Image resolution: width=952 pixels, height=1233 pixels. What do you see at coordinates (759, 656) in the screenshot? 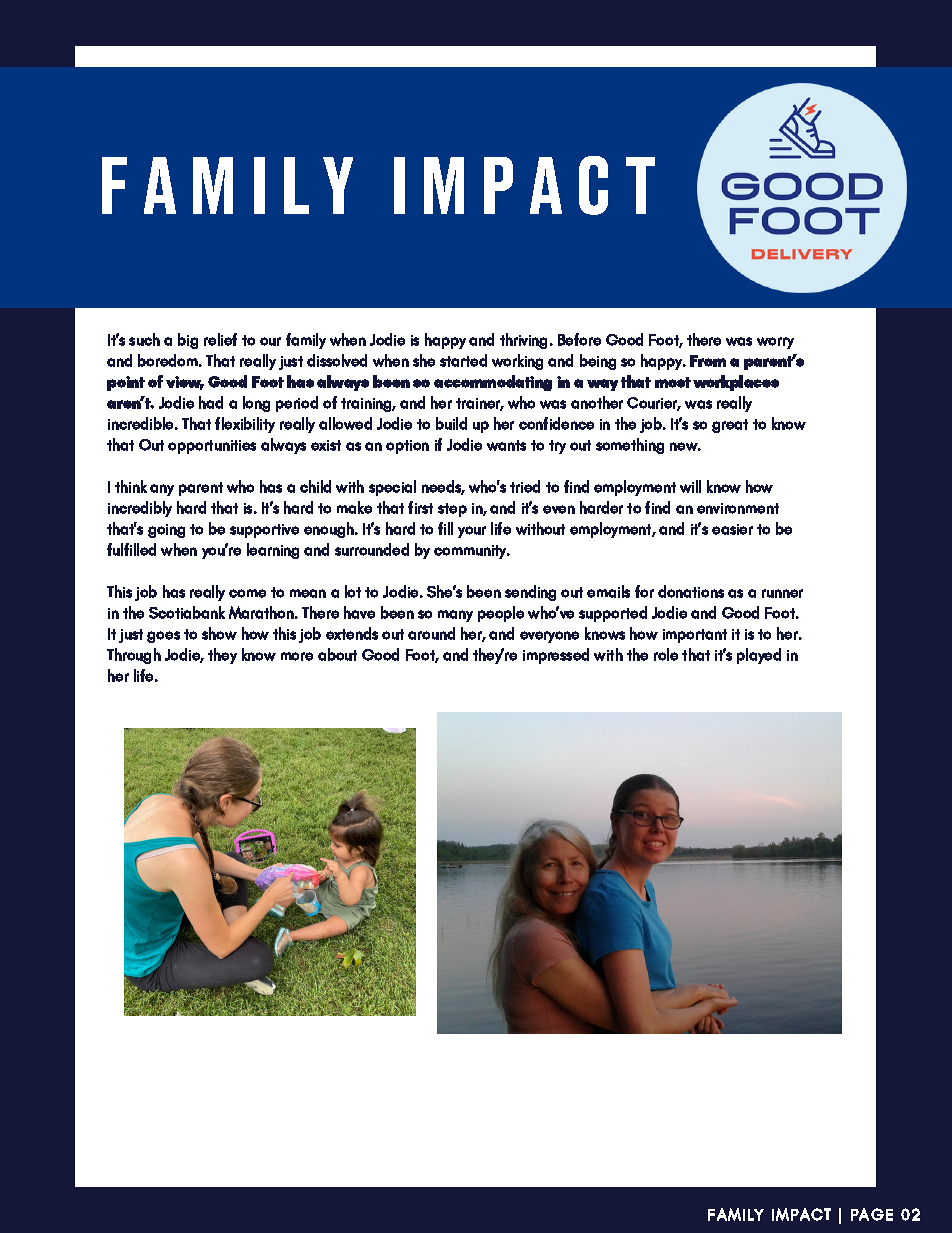
I see `played` at bounding box center [759, 656].
